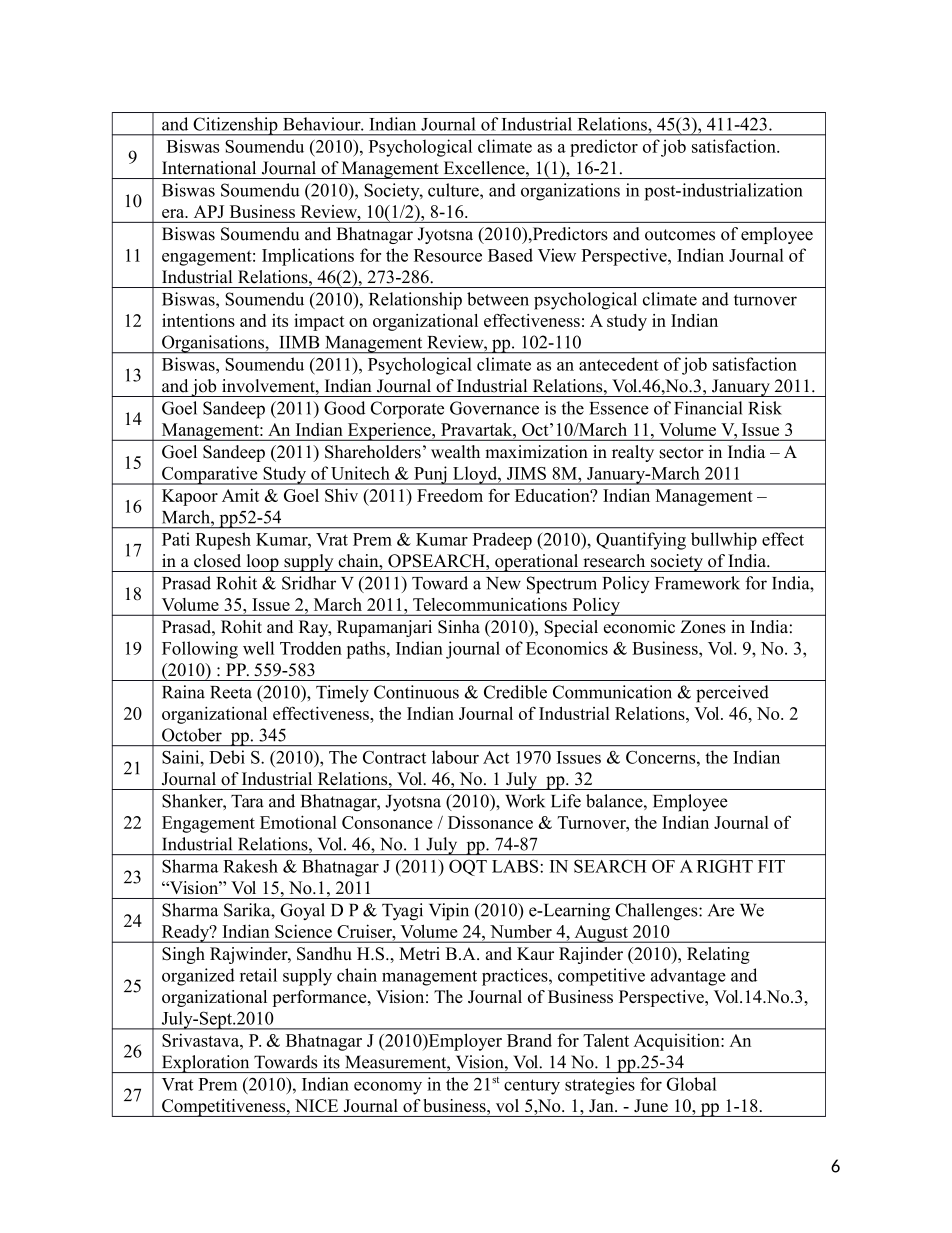  Describe the element at coordinates (703, 627) in the screenshot. I see `Zones` at that location.
